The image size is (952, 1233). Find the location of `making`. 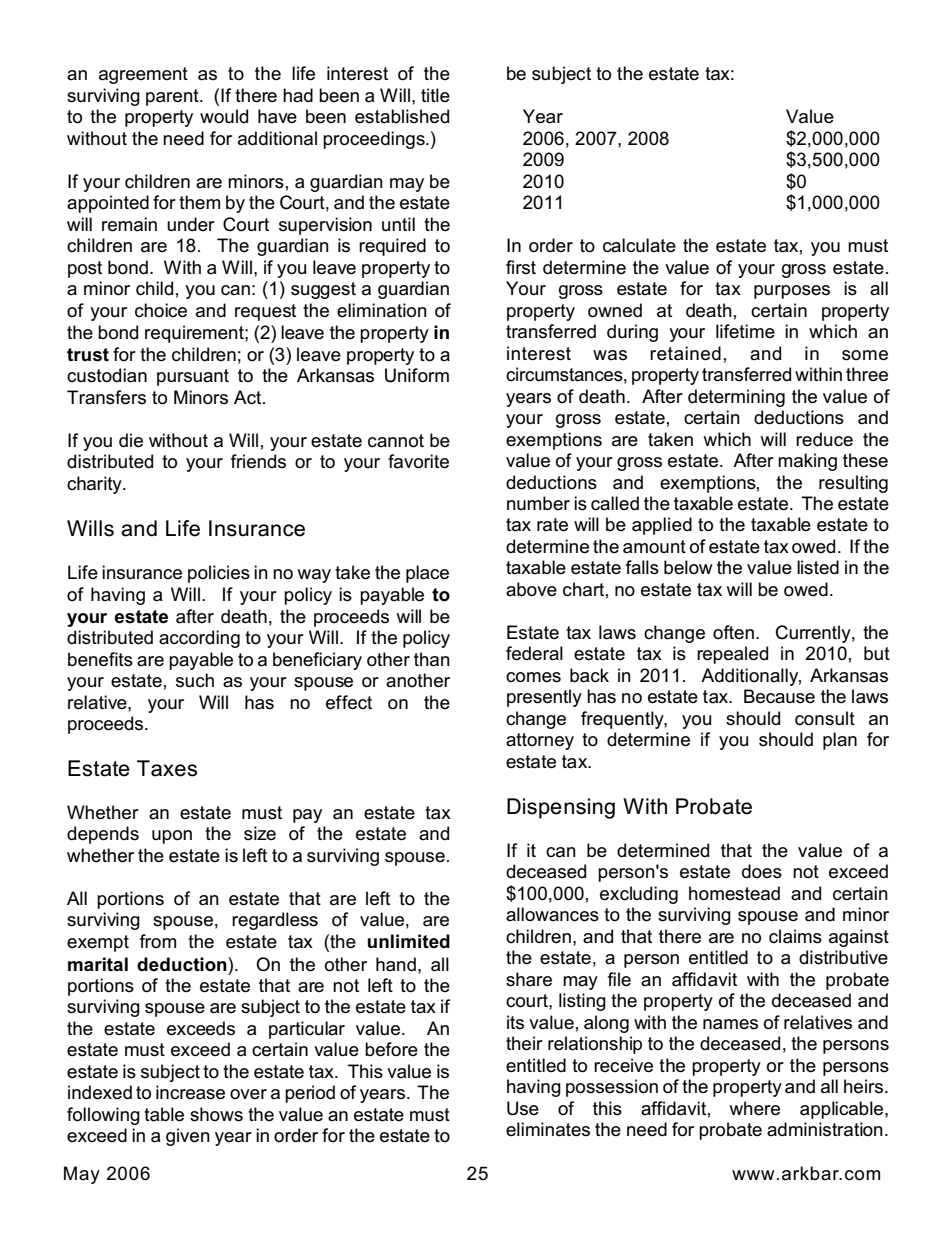

making is located at coordinates (807, 462).
